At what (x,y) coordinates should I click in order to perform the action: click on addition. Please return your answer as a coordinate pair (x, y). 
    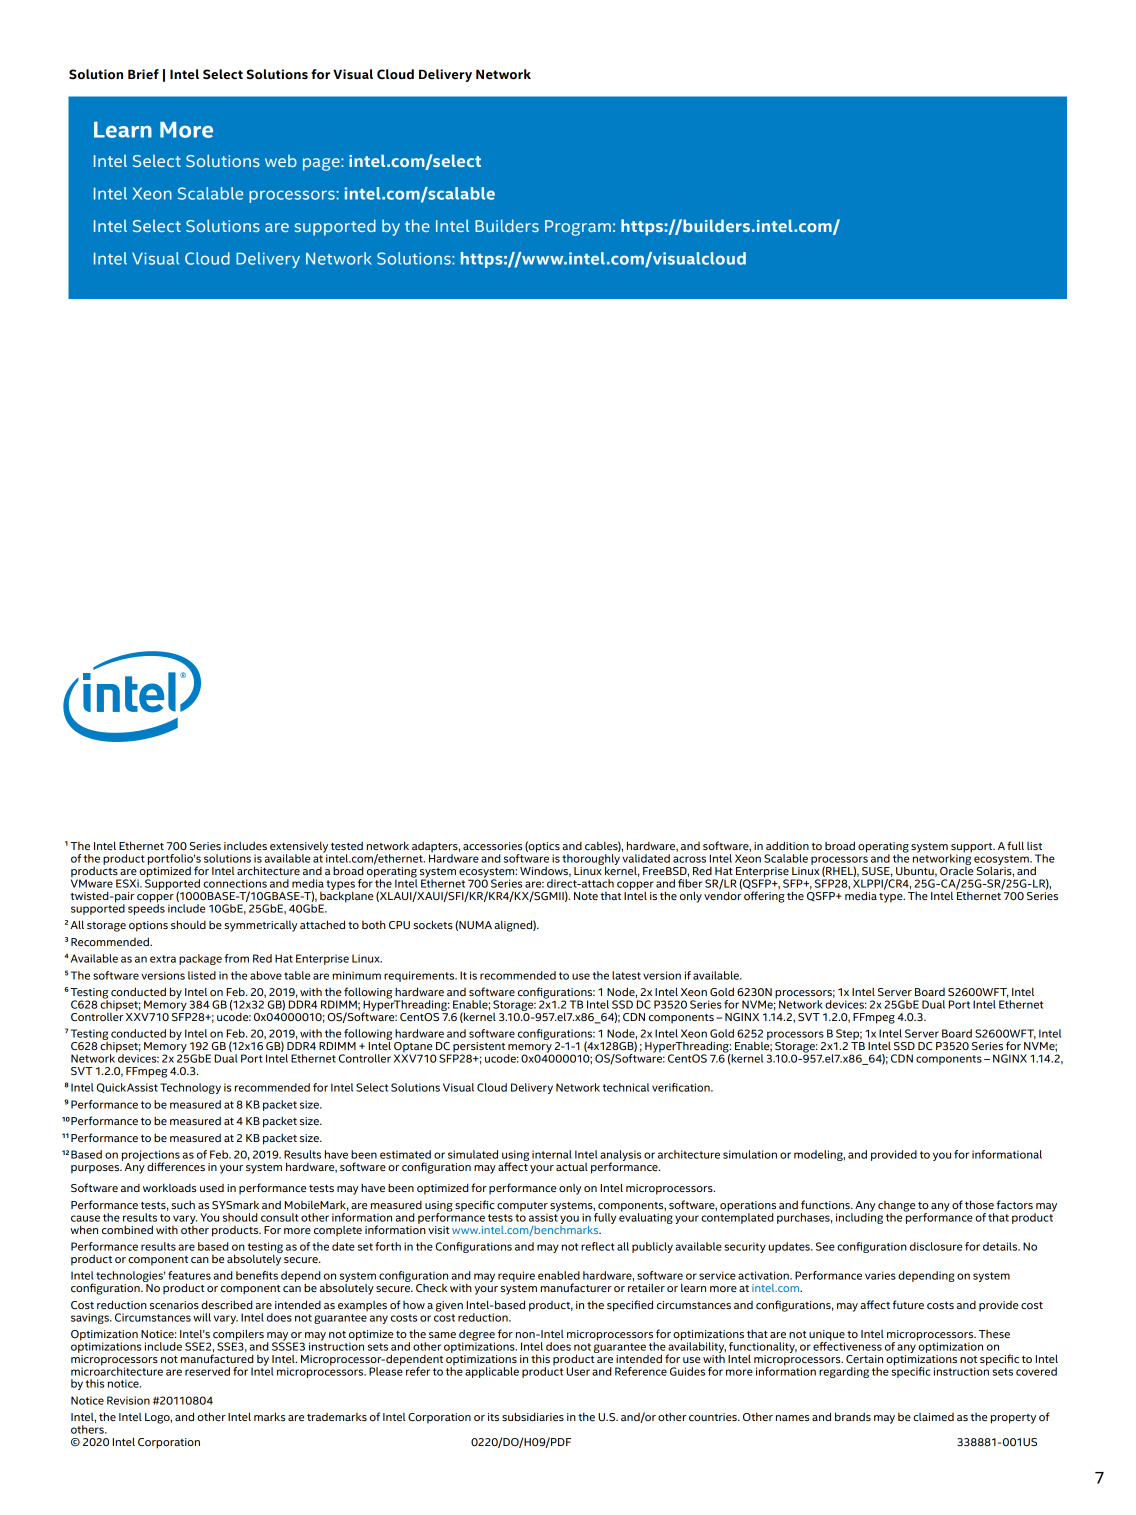
    Looking at the image, I should click on (787, 845).
